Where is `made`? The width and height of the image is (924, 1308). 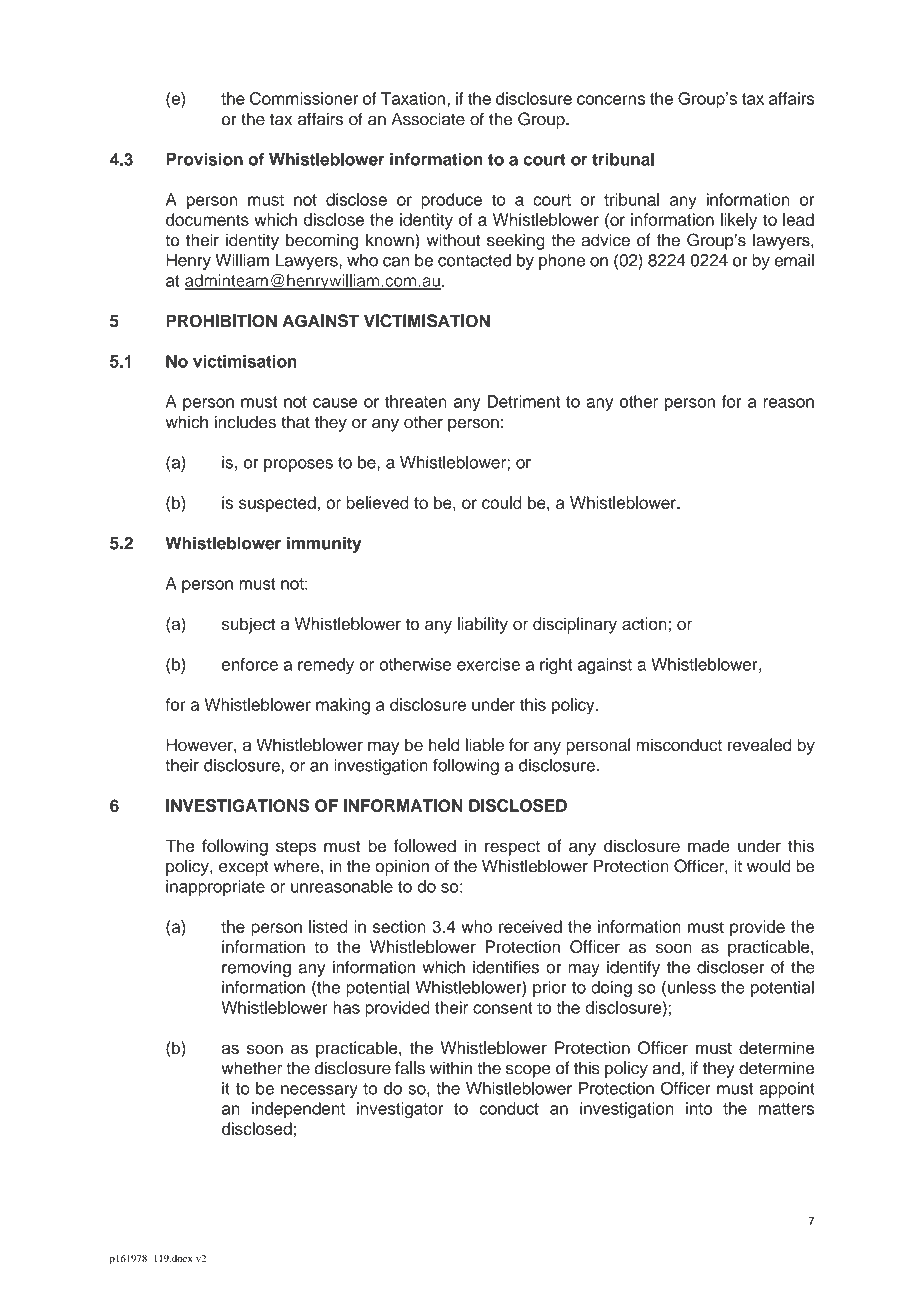 made is located at coordinates (709, 846).
